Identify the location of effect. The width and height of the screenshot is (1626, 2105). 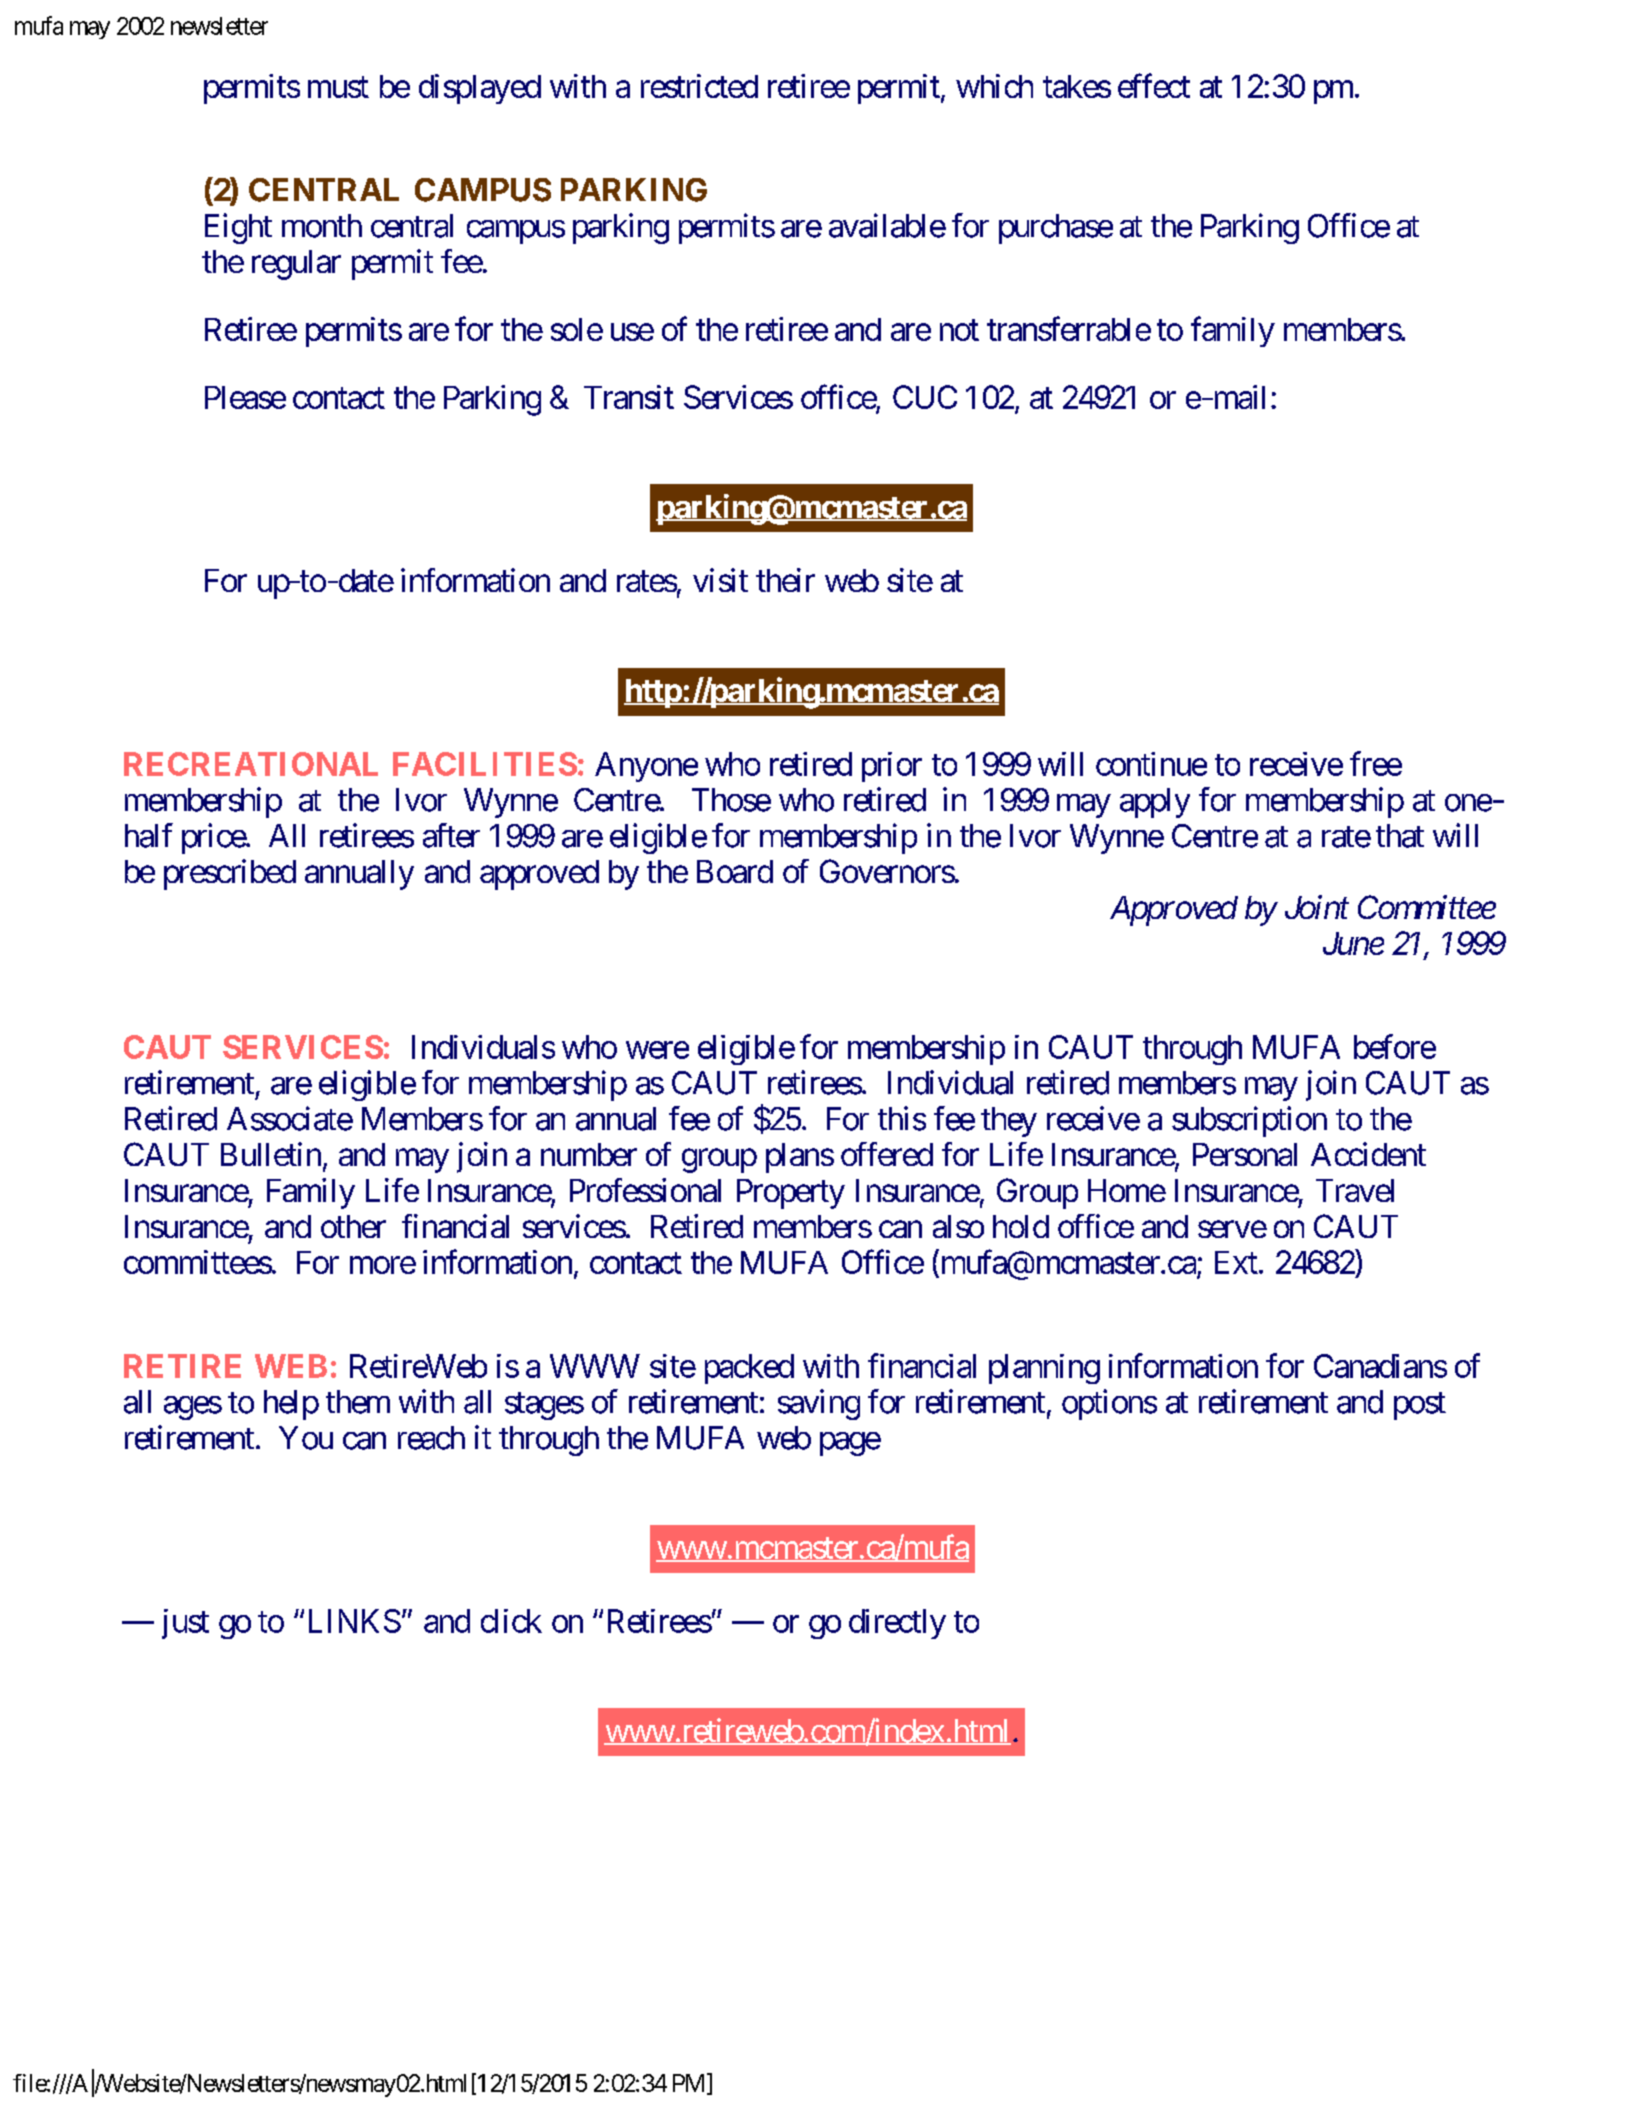
(1154, 85).
